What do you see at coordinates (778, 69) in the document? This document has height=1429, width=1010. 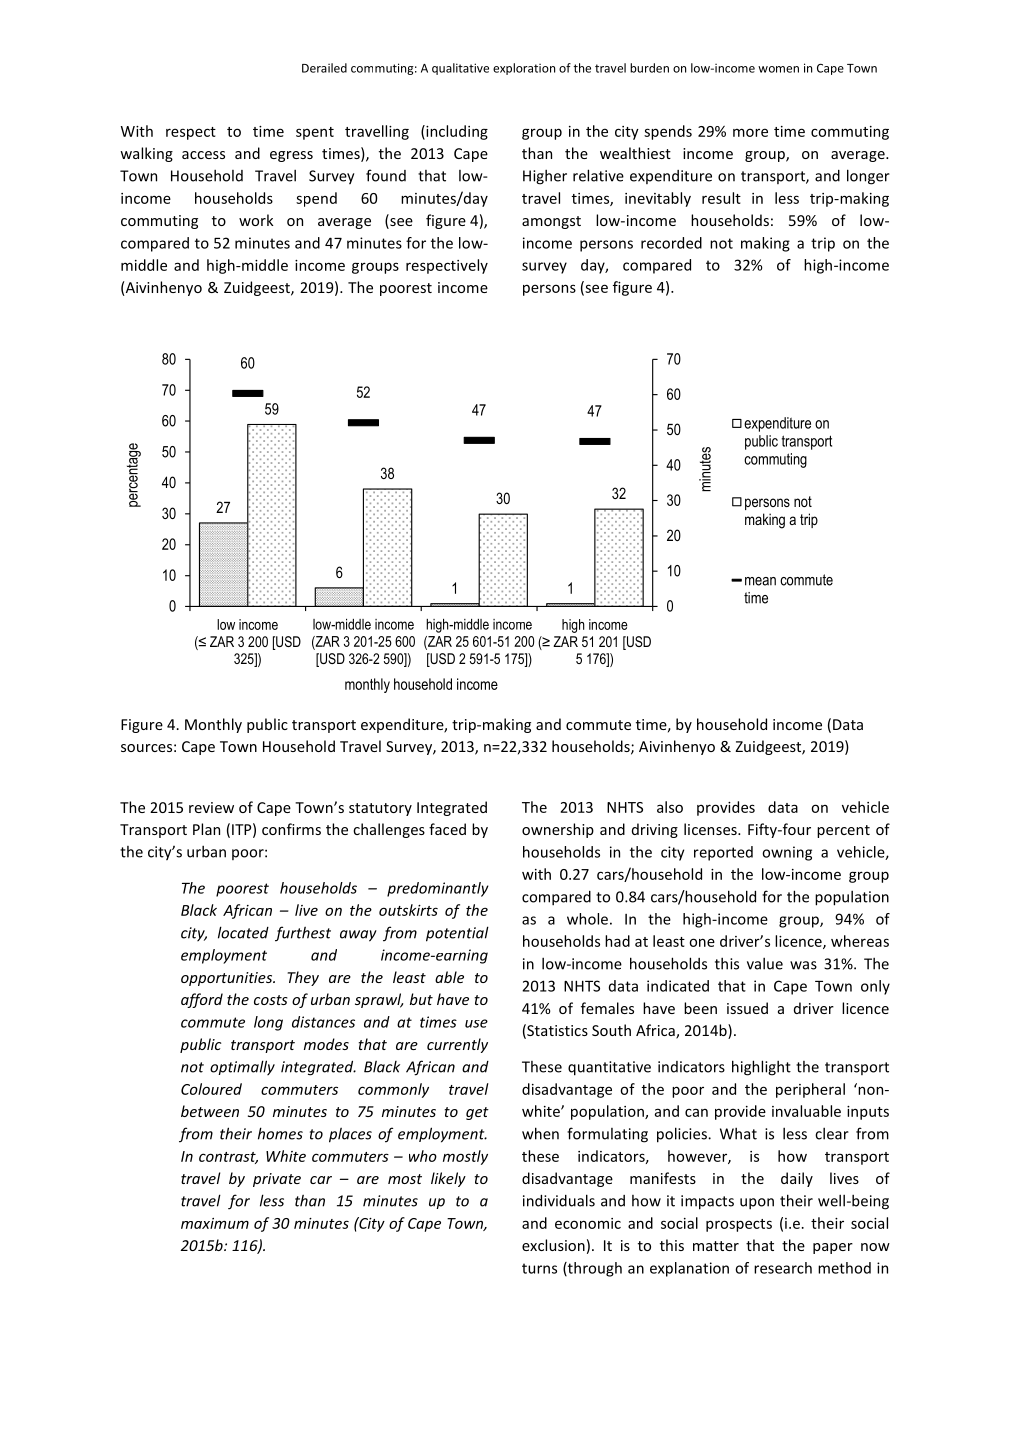 I see `women` at bounding box center [778, 69].
